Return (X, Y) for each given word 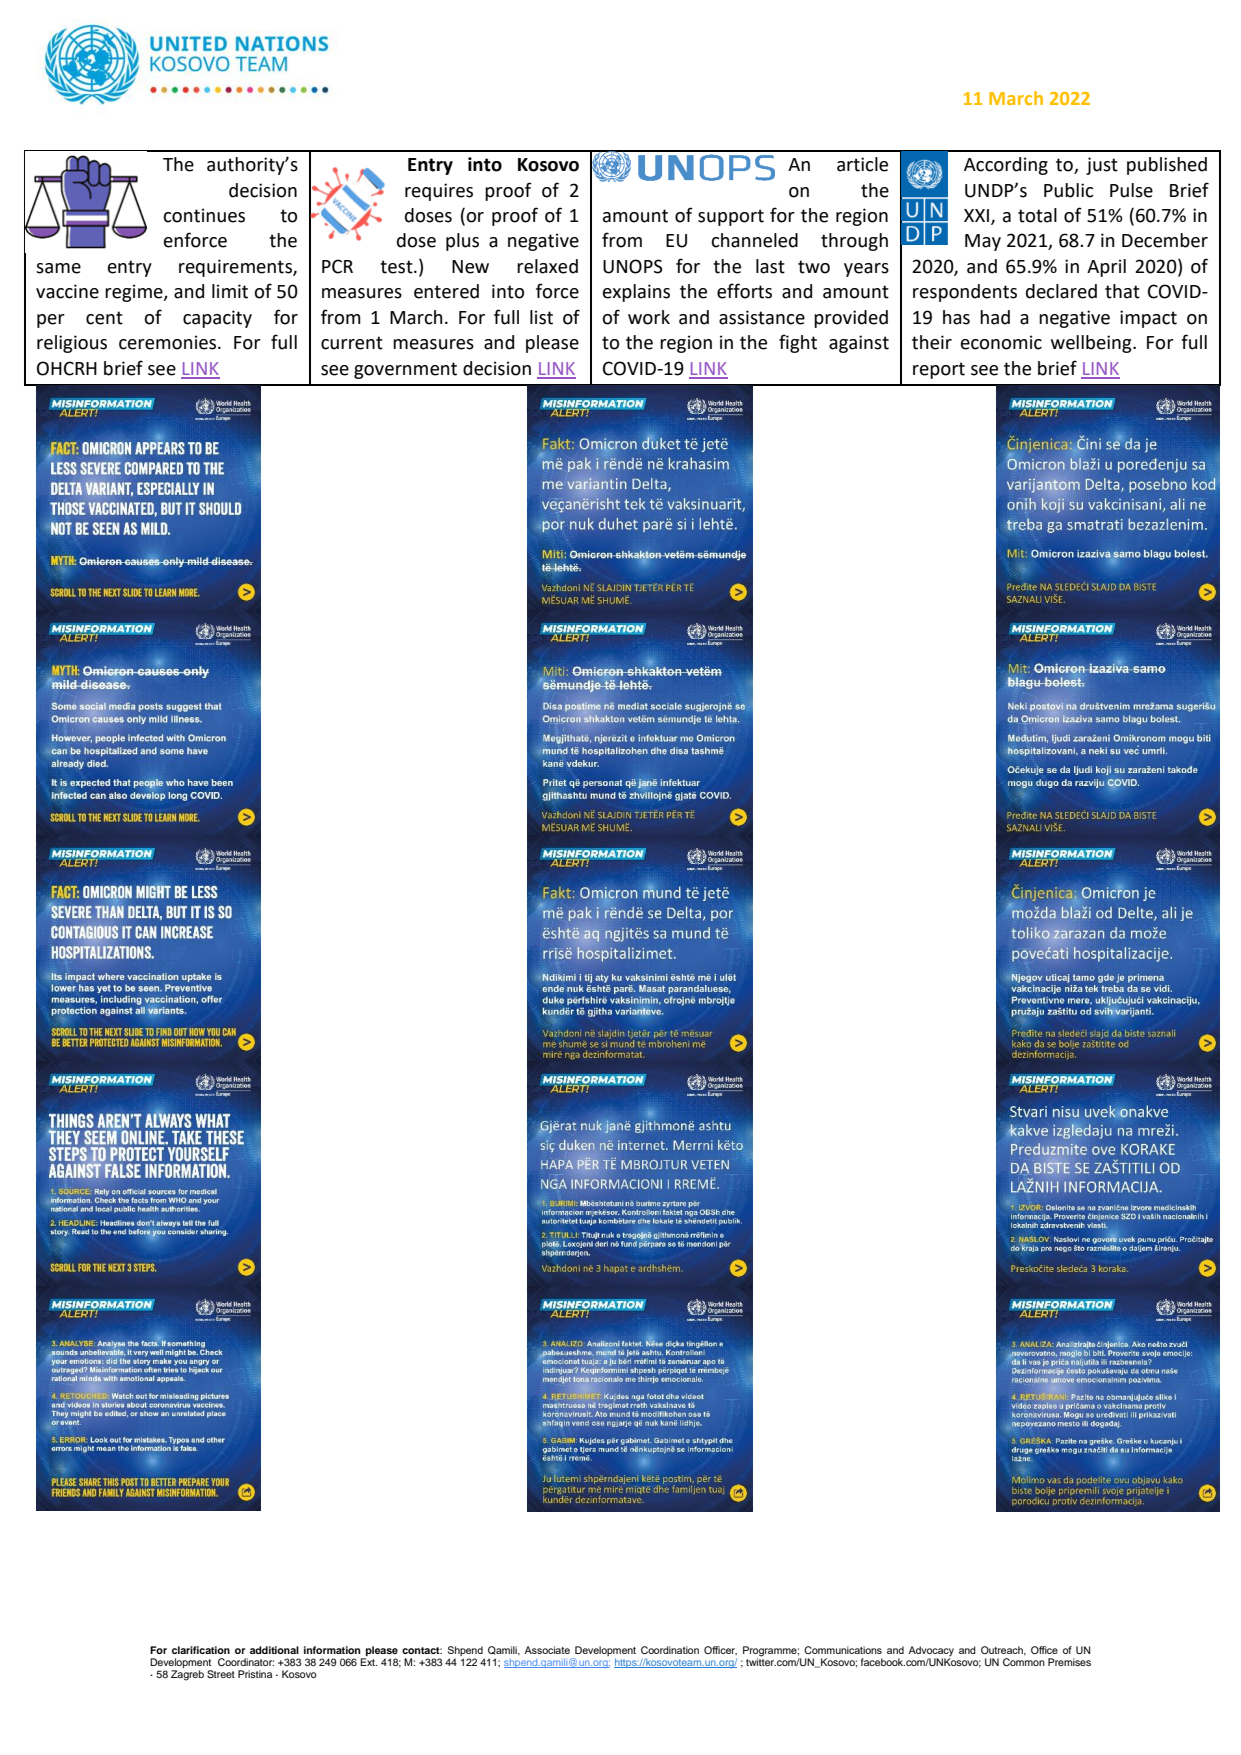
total (1037, 215)
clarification (201, 1650)
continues (204, 215)
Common (1024, 1662)
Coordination (670, 1650)
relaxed (547, 266)
